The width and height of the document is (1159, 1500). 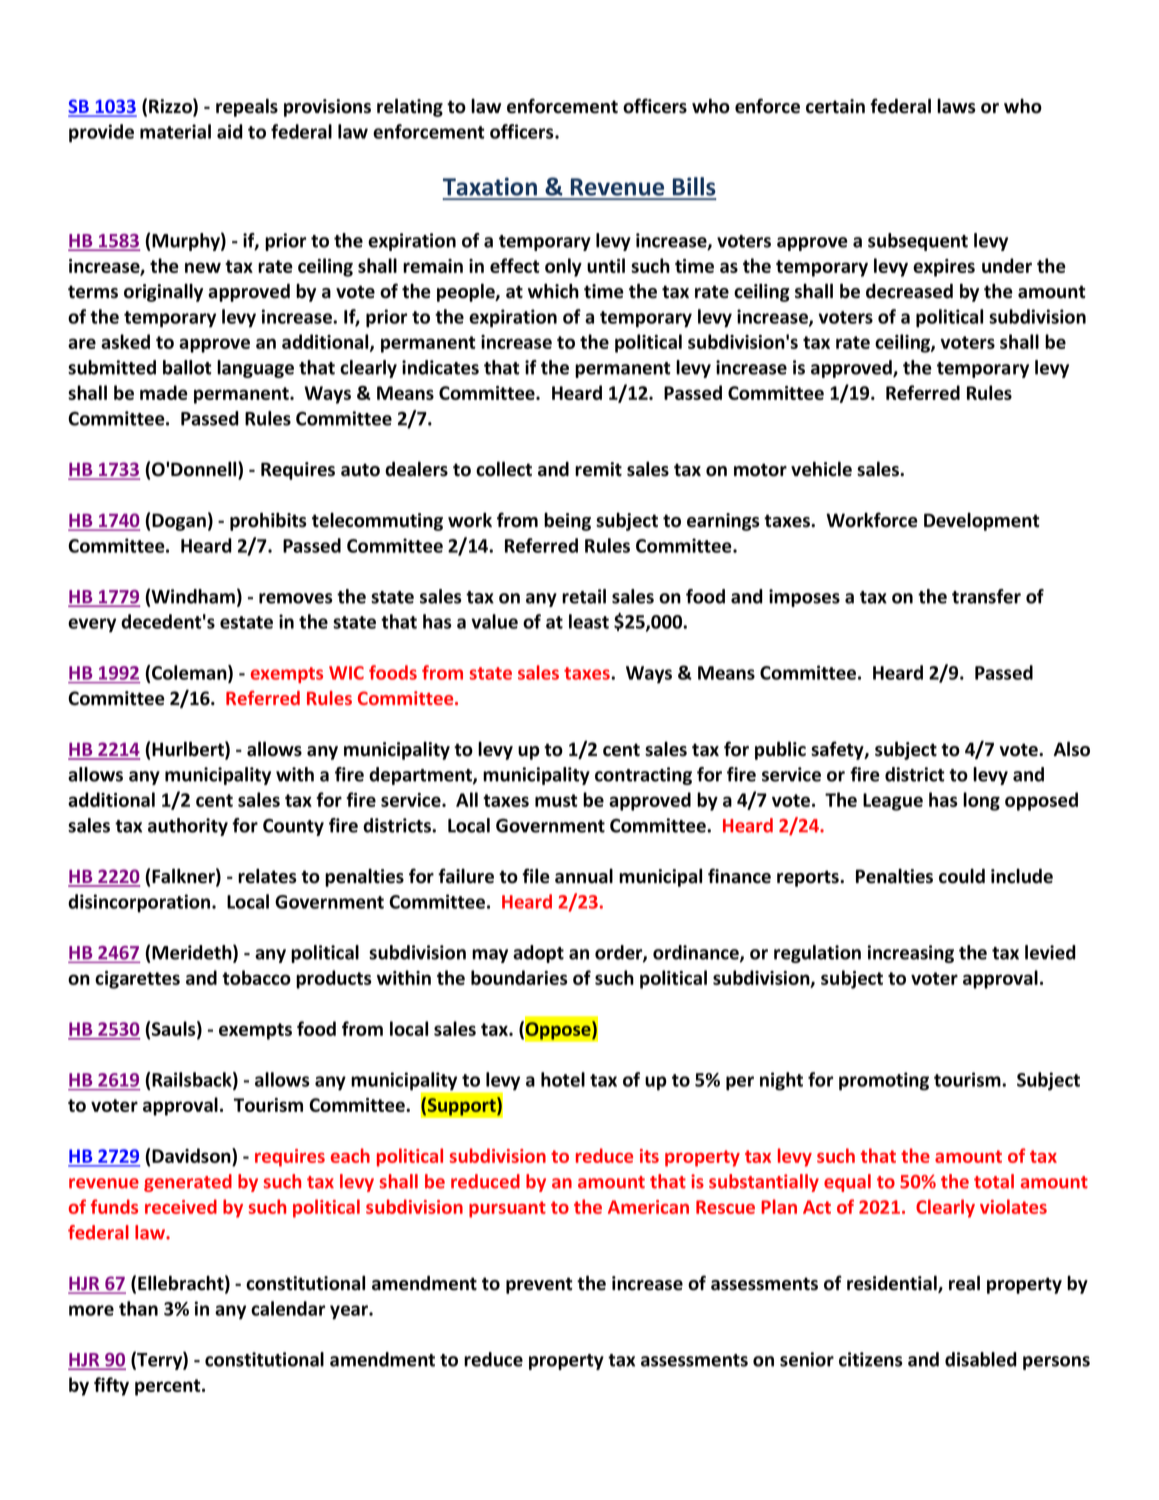 What do you see at coordinates (956, 106) in the document?
I see `laws` at bounding box center [956, 106].
